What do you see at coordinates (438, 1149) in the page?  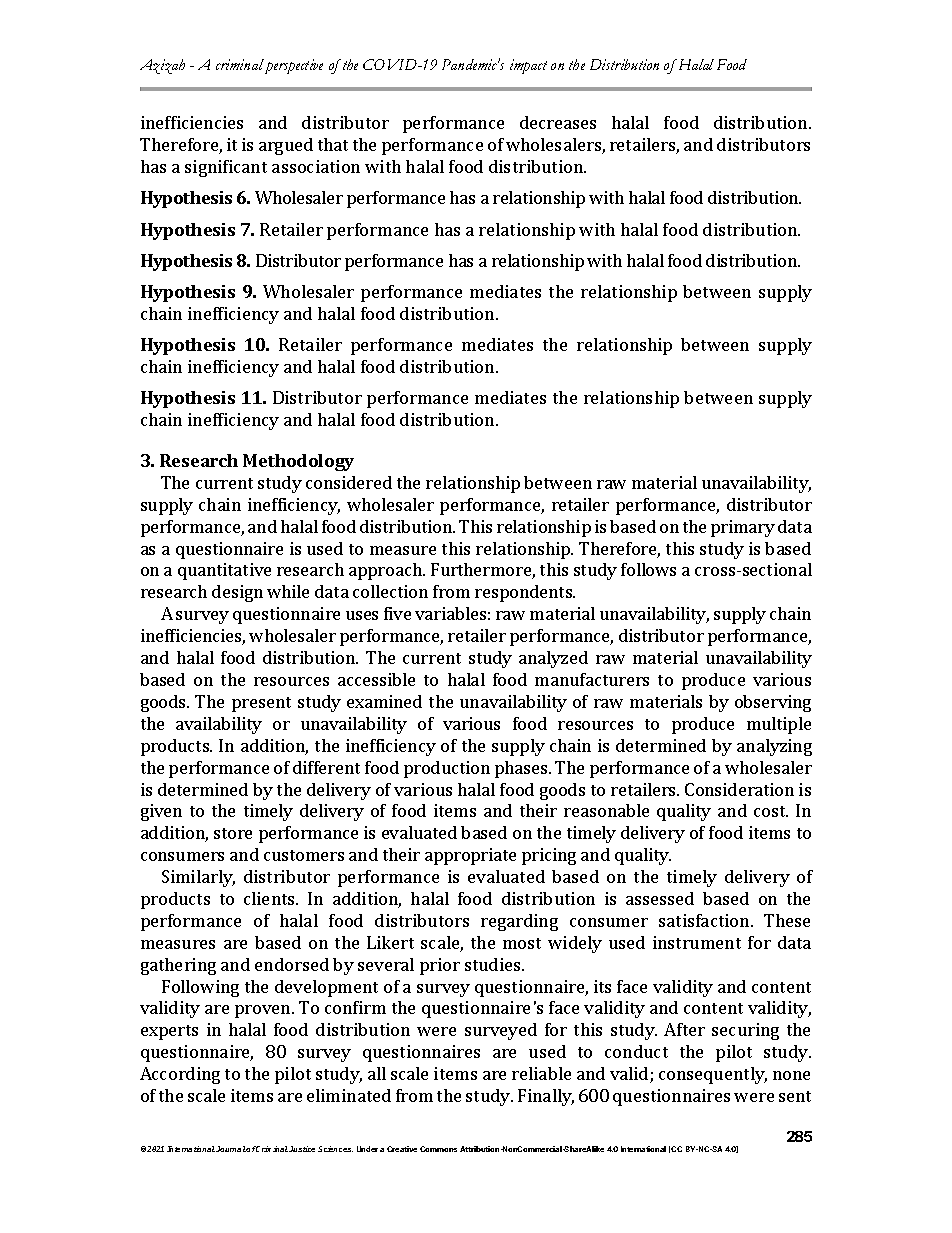 I see `Commons` at bounding box center [438, 1149].
